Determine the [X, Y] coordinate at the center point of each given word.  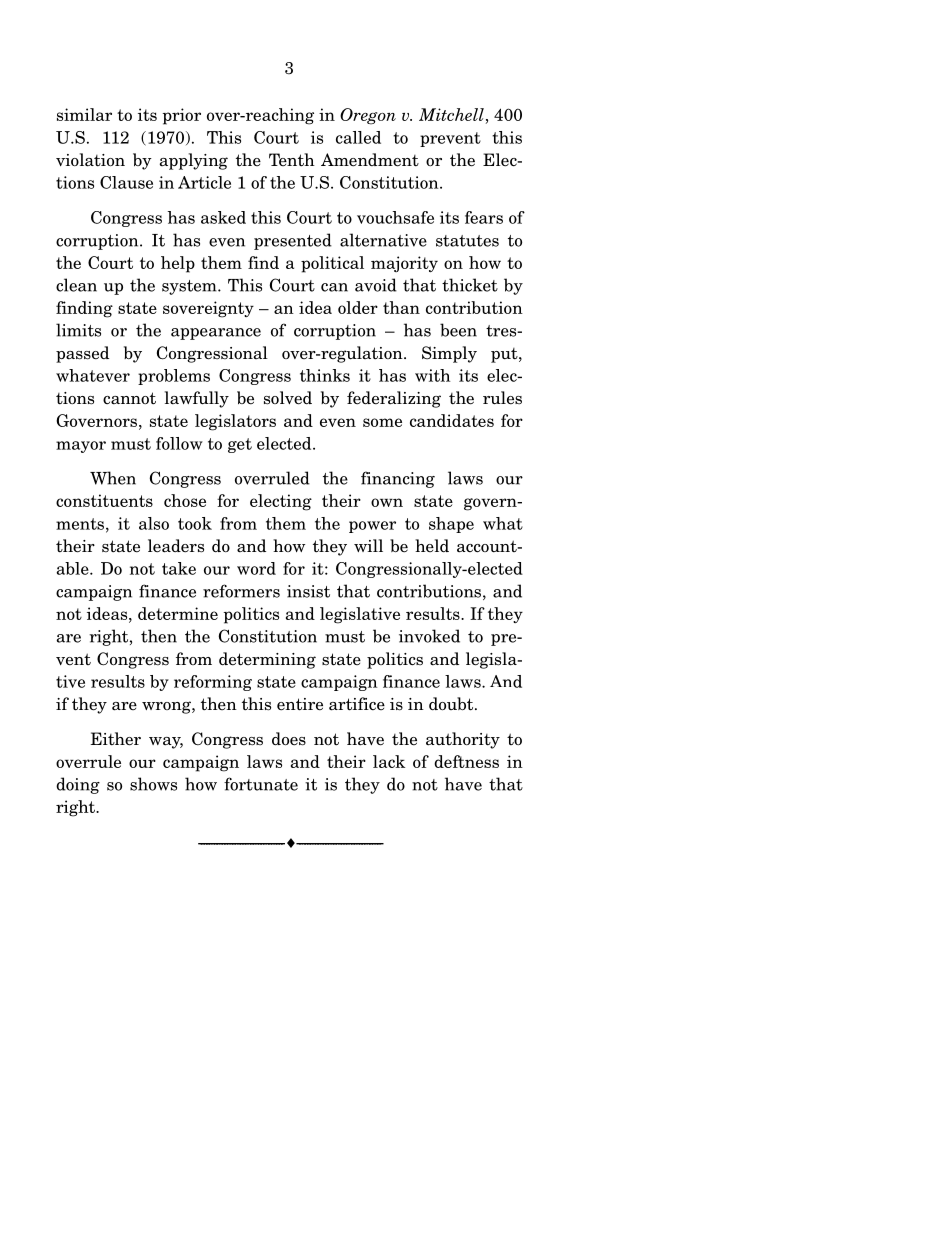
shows [153, 784]
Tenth [292, 160]
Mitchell [451, 114]
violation [90, 160]
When [113, 478]
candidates [452, 420]
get [240, 445]
